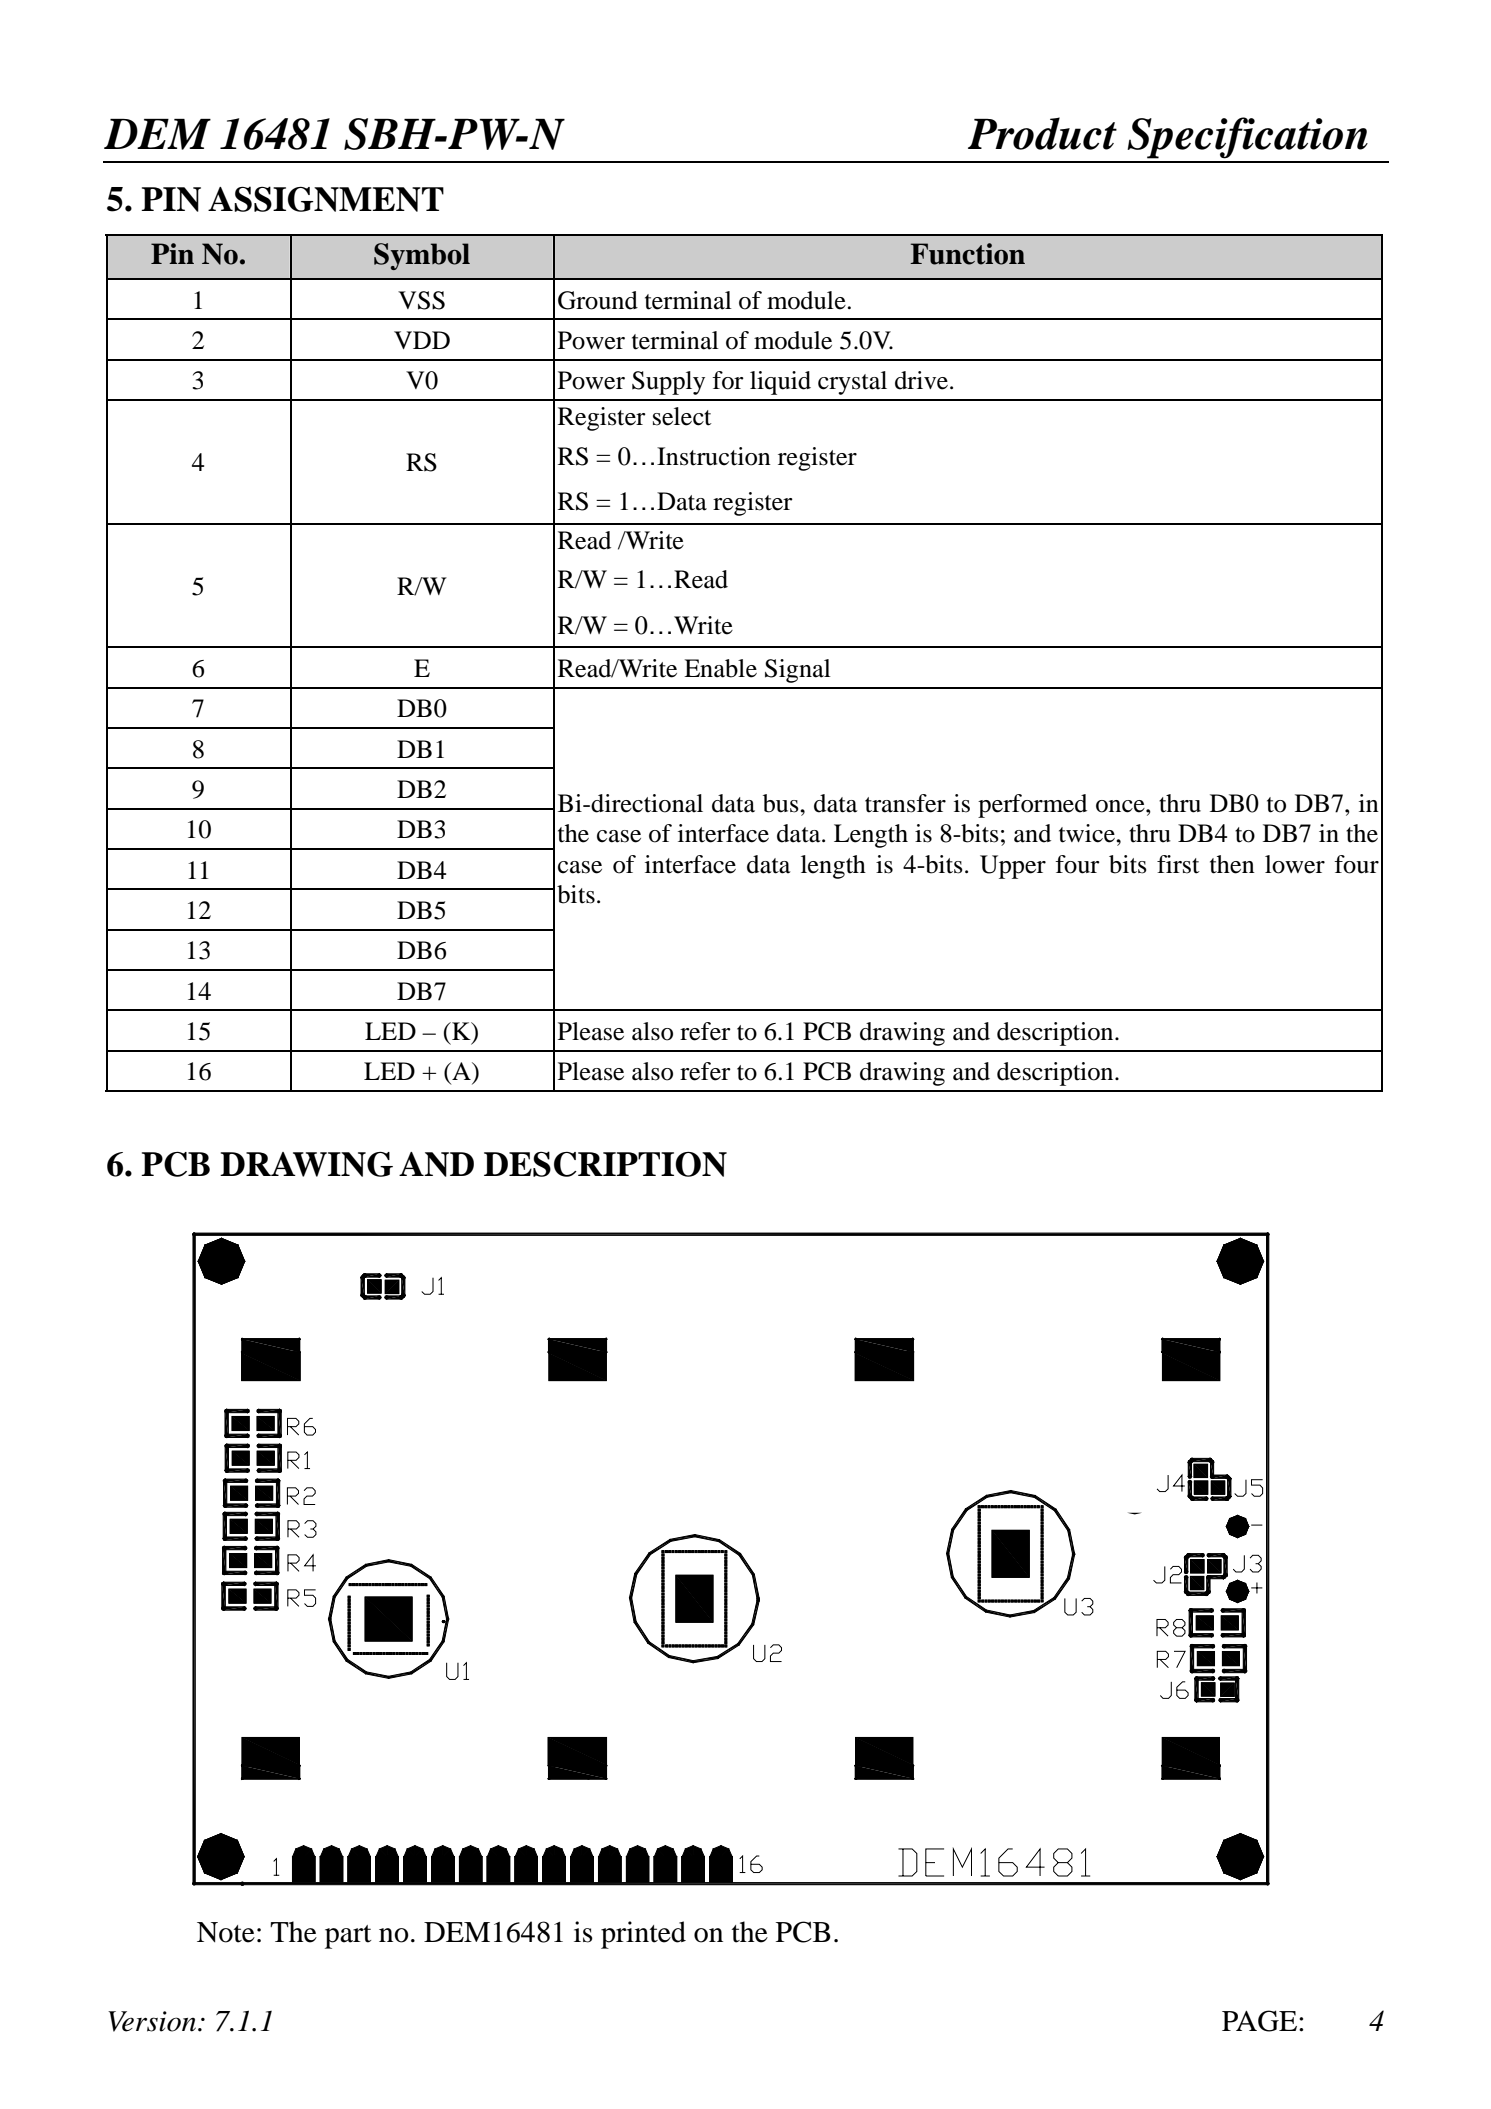 This image has width=1491, height=2109. What do you see at coordinates (720, 668) in the image?
I see `Enable` at bounding box center [720, 668].
